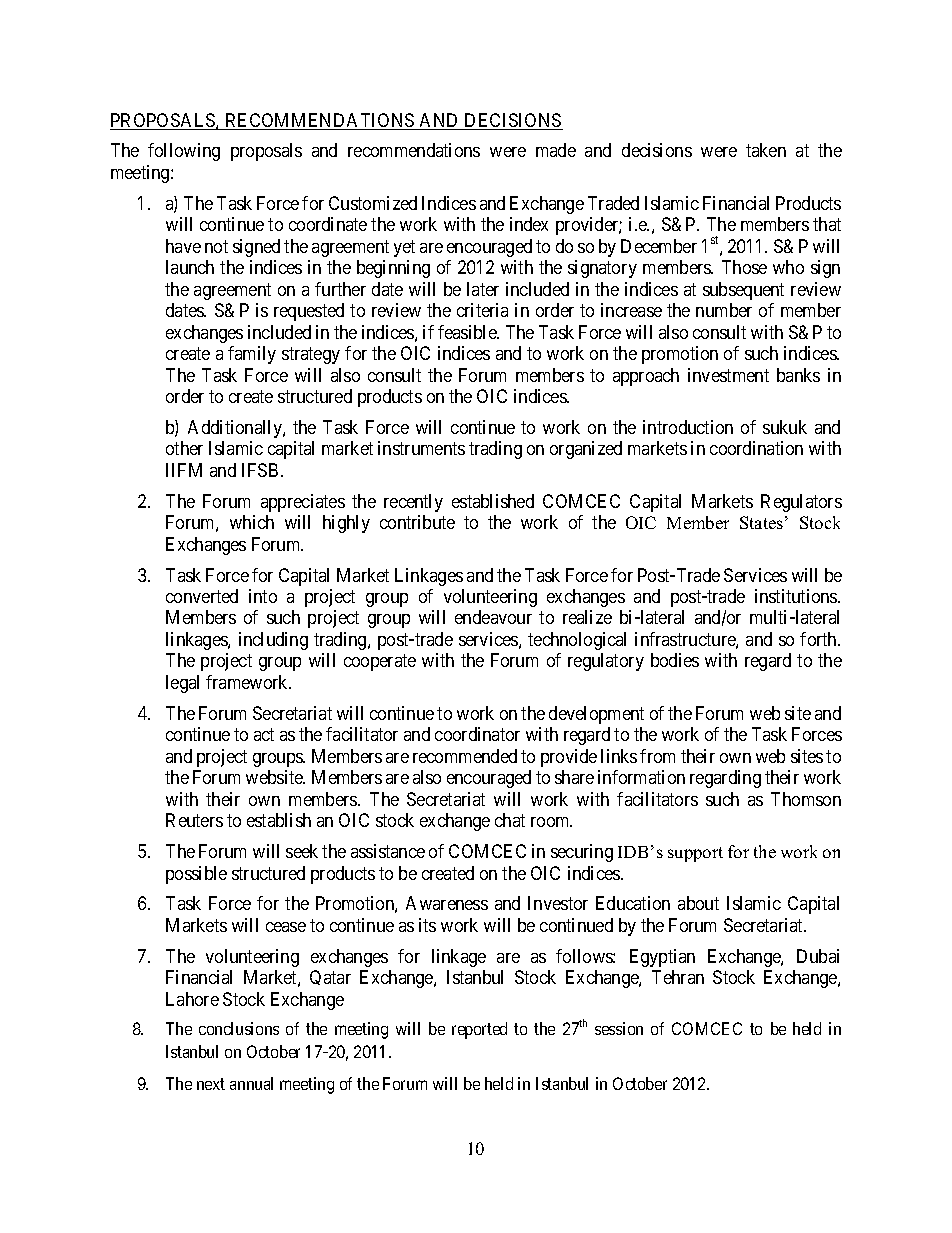 The height and width of the image is (1233, 952). What do you see at coordinates (678, 977) in the image?
I see `Tehran` at bounding box center [678, 977].
